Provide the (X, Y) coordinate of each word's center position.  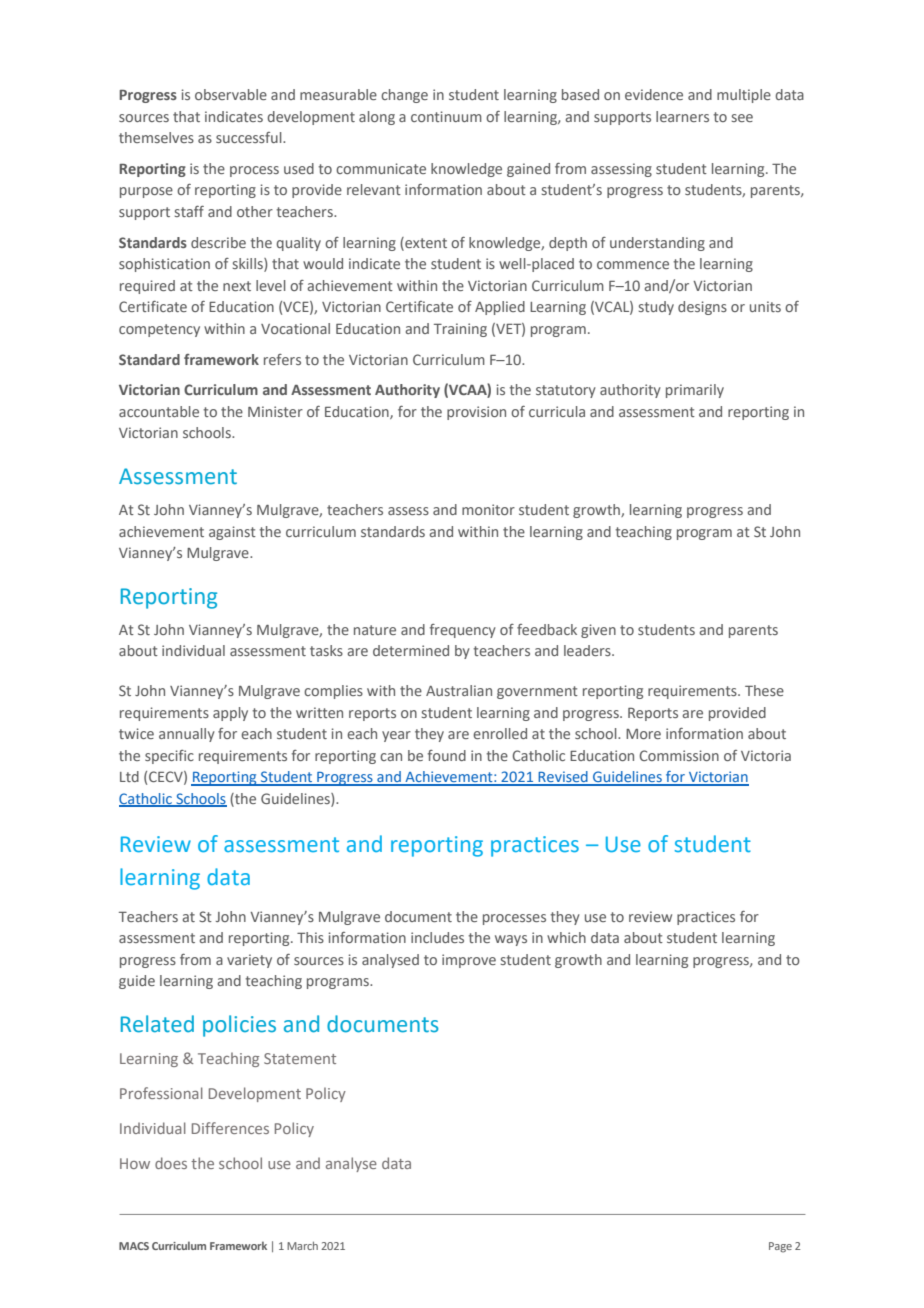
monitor (488, 509)
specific (169, 757)
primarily (695, 391)
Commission (679, 755)
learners (682, 116)
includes (437, 937)
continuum (446, 116)
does (171, 1163)
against (232, 533)
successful (250, 137)
